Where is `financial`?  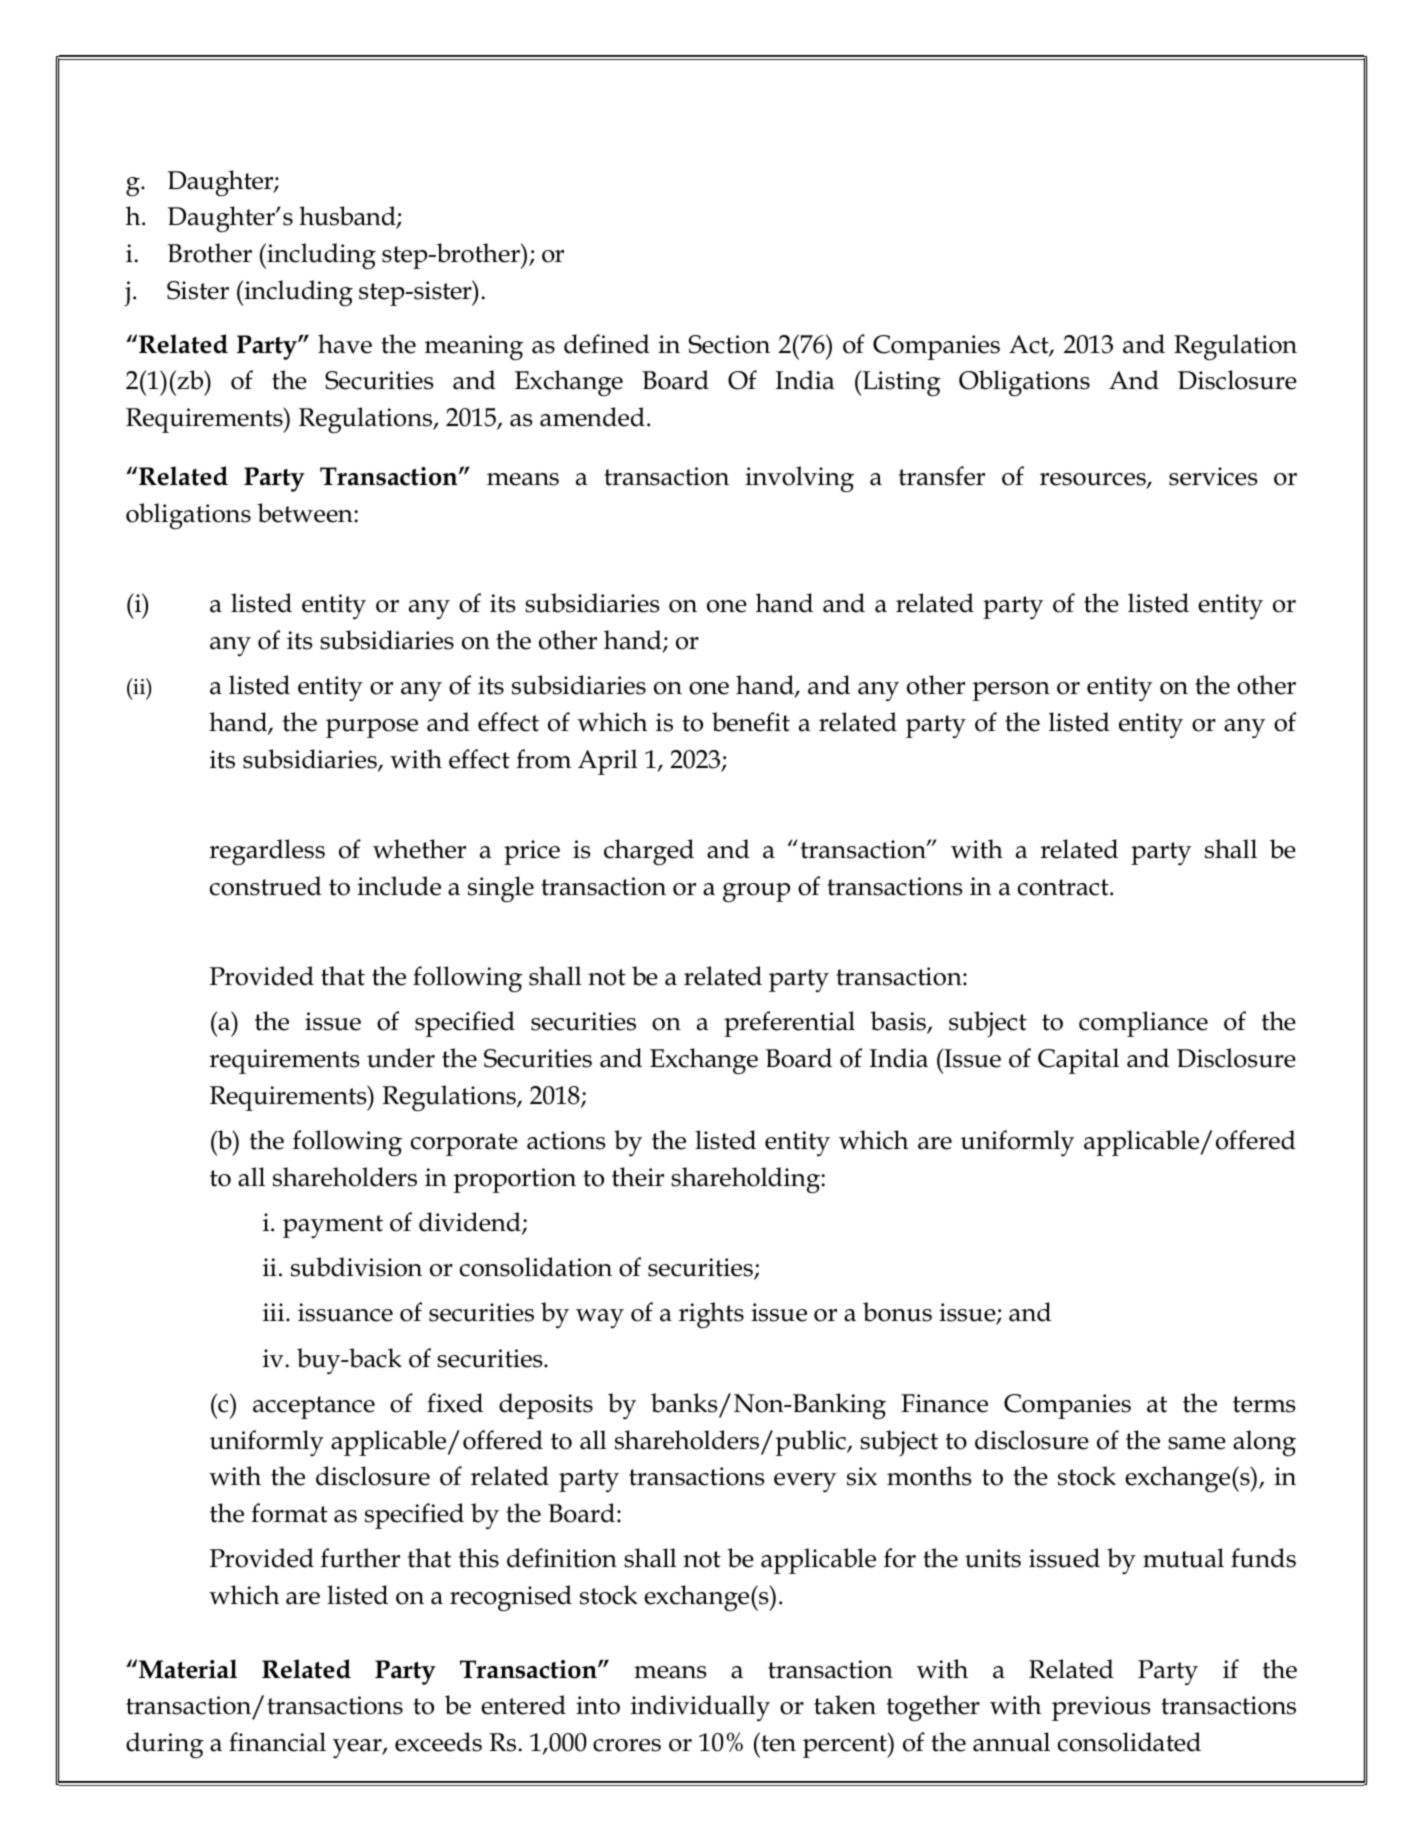
financial is located at coordinates (277, 1742).
